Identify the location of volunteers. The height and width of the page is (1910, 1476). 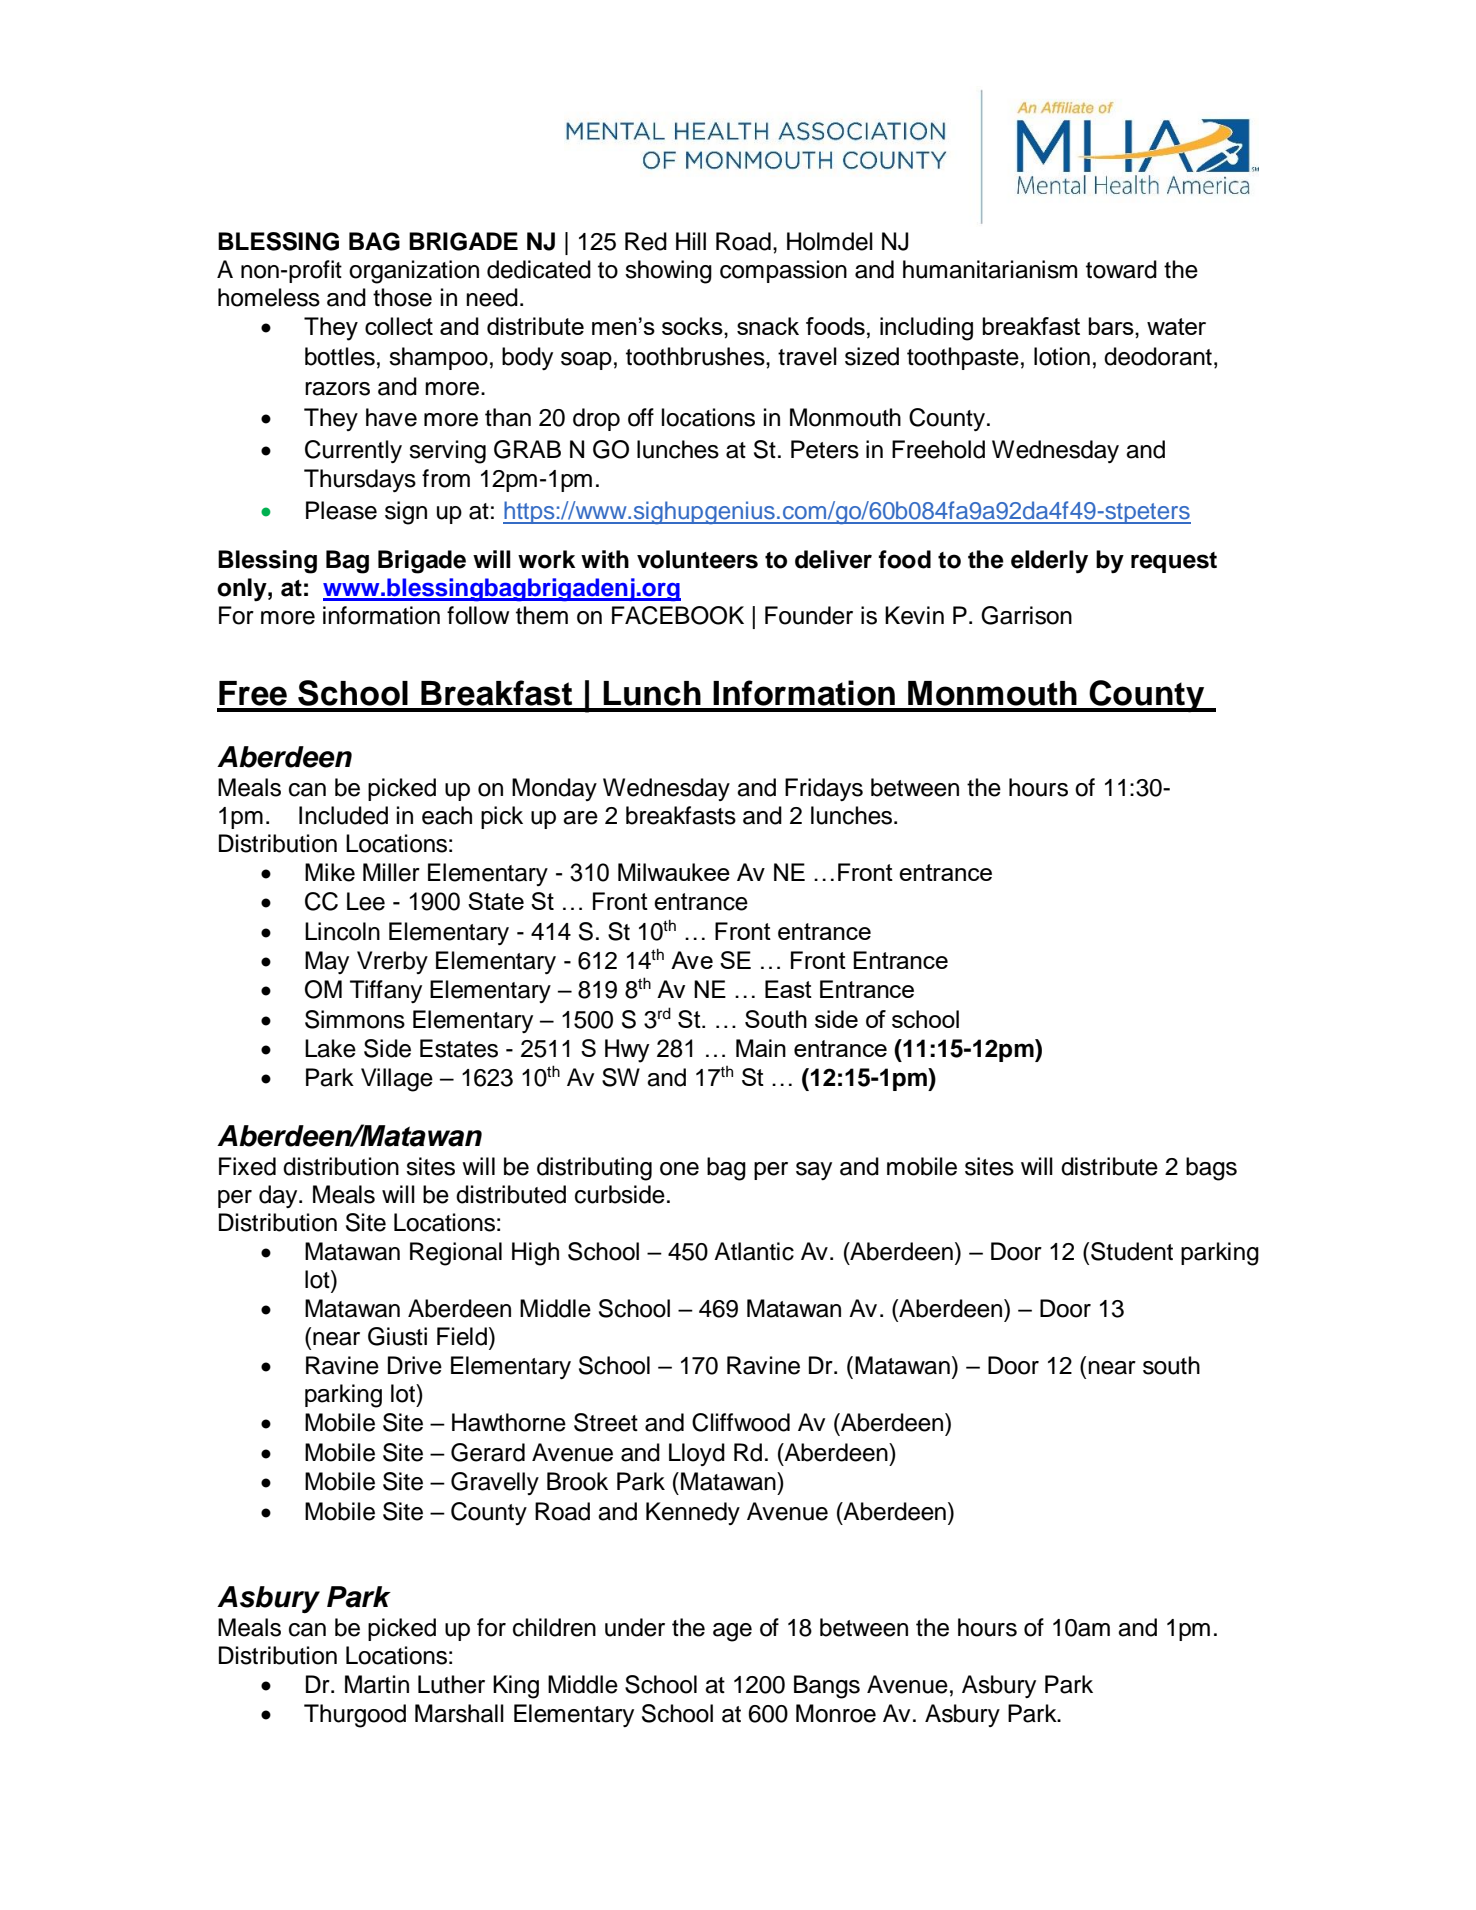
(697, 559).
